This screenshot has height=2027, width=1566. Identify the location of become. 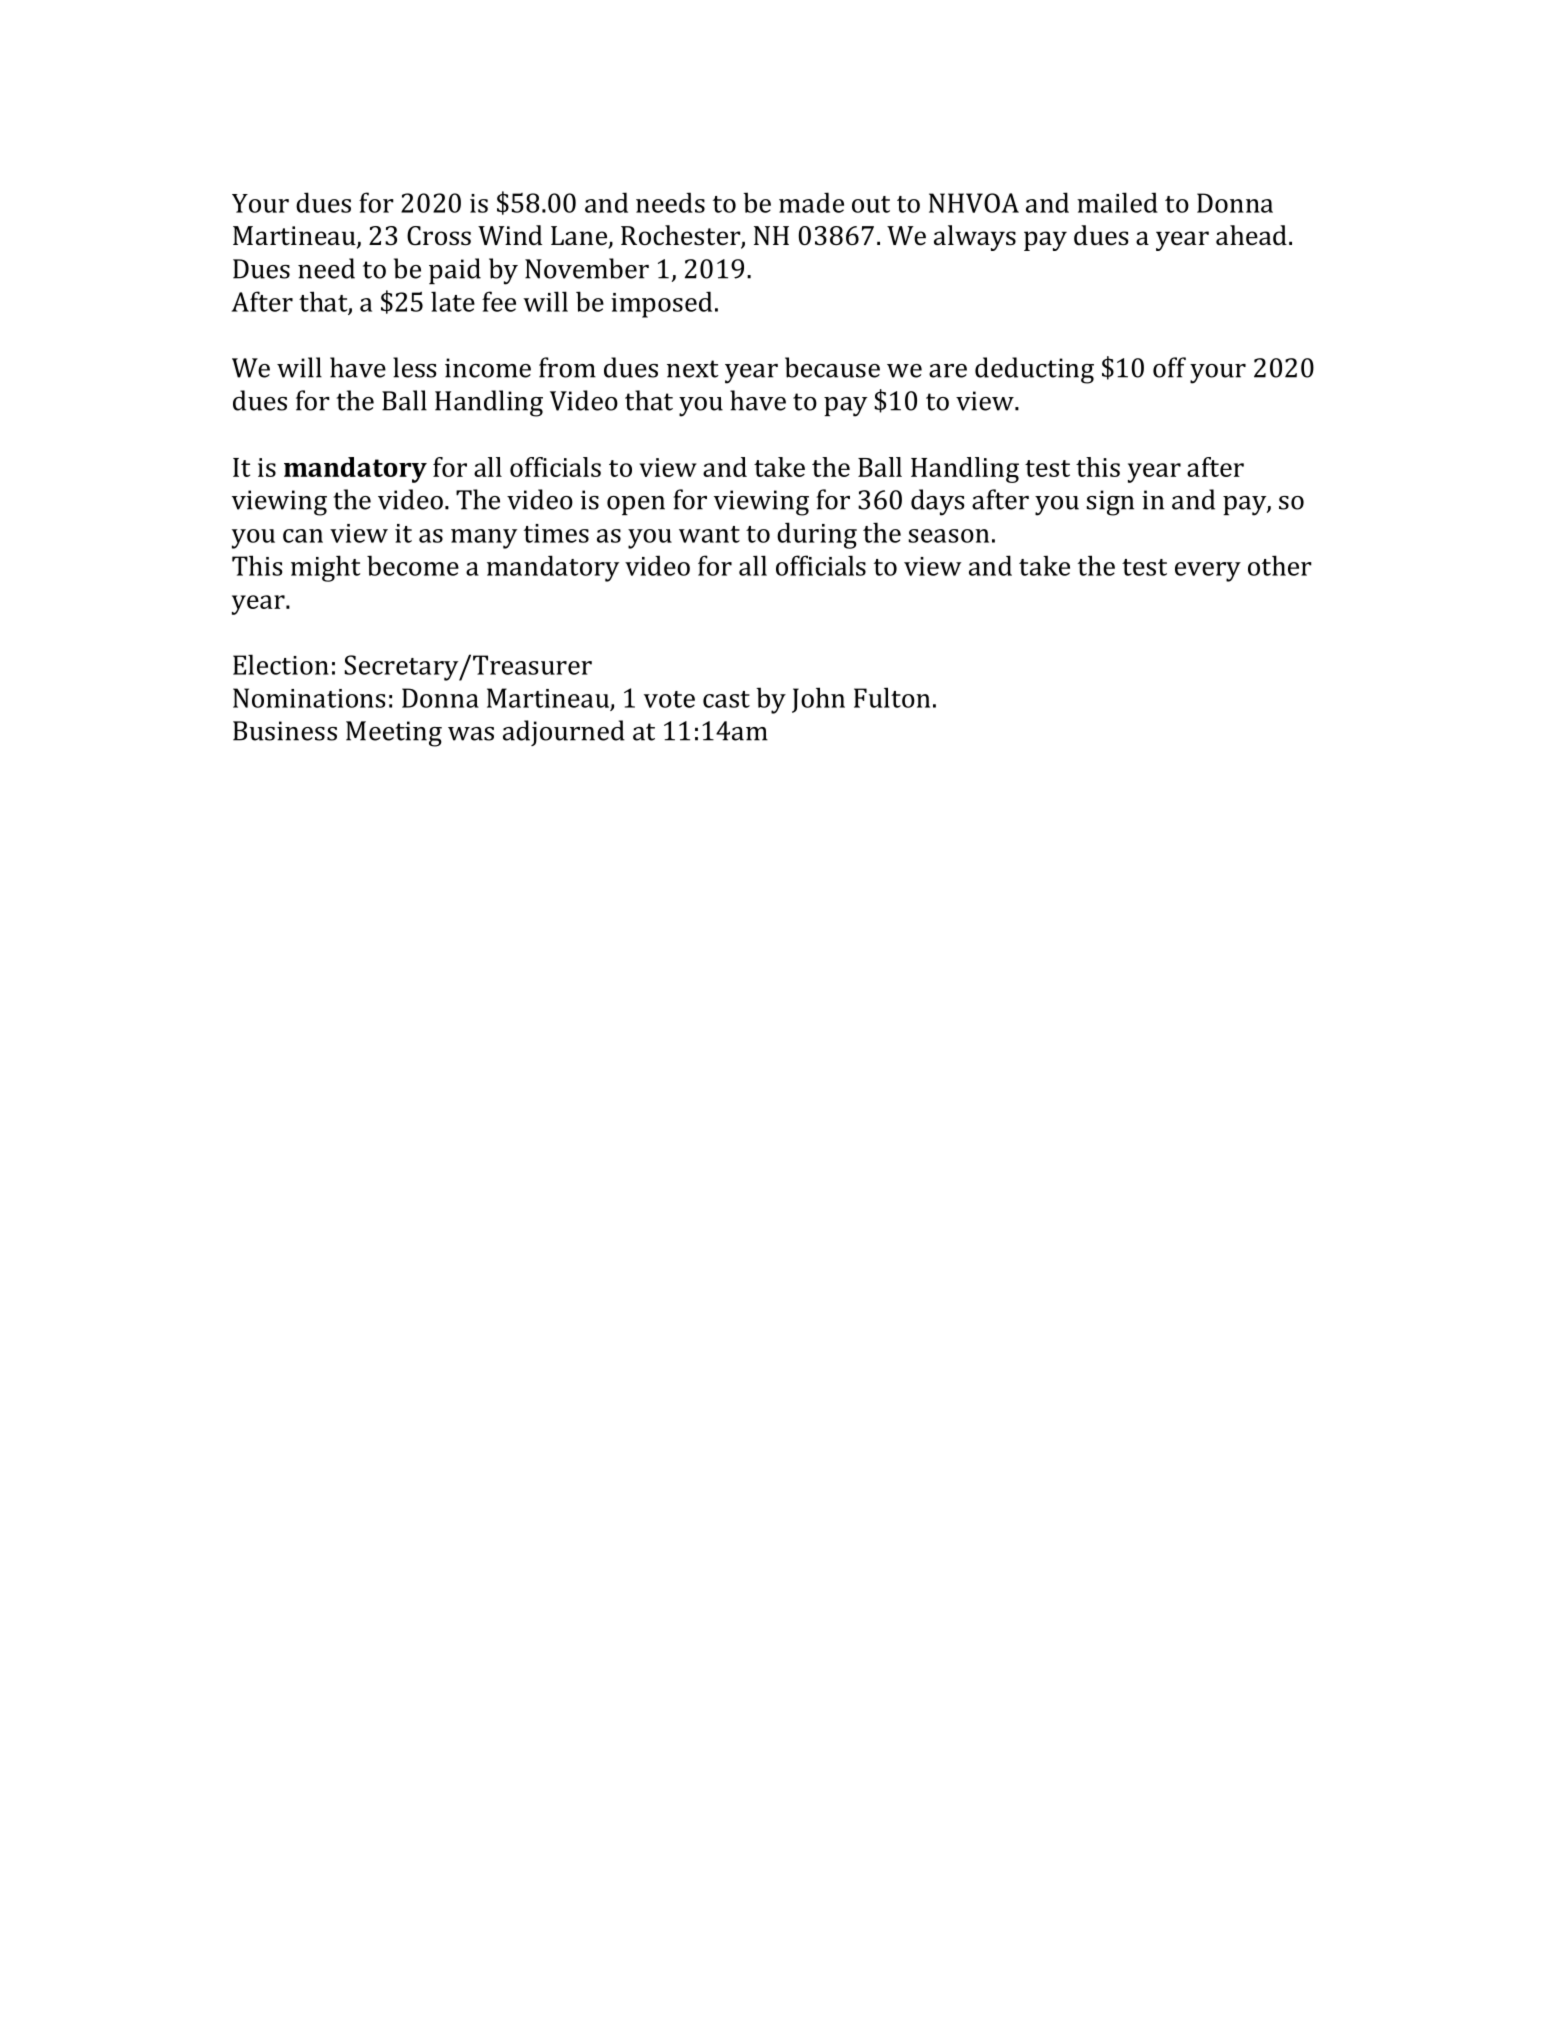
(413, 565).
